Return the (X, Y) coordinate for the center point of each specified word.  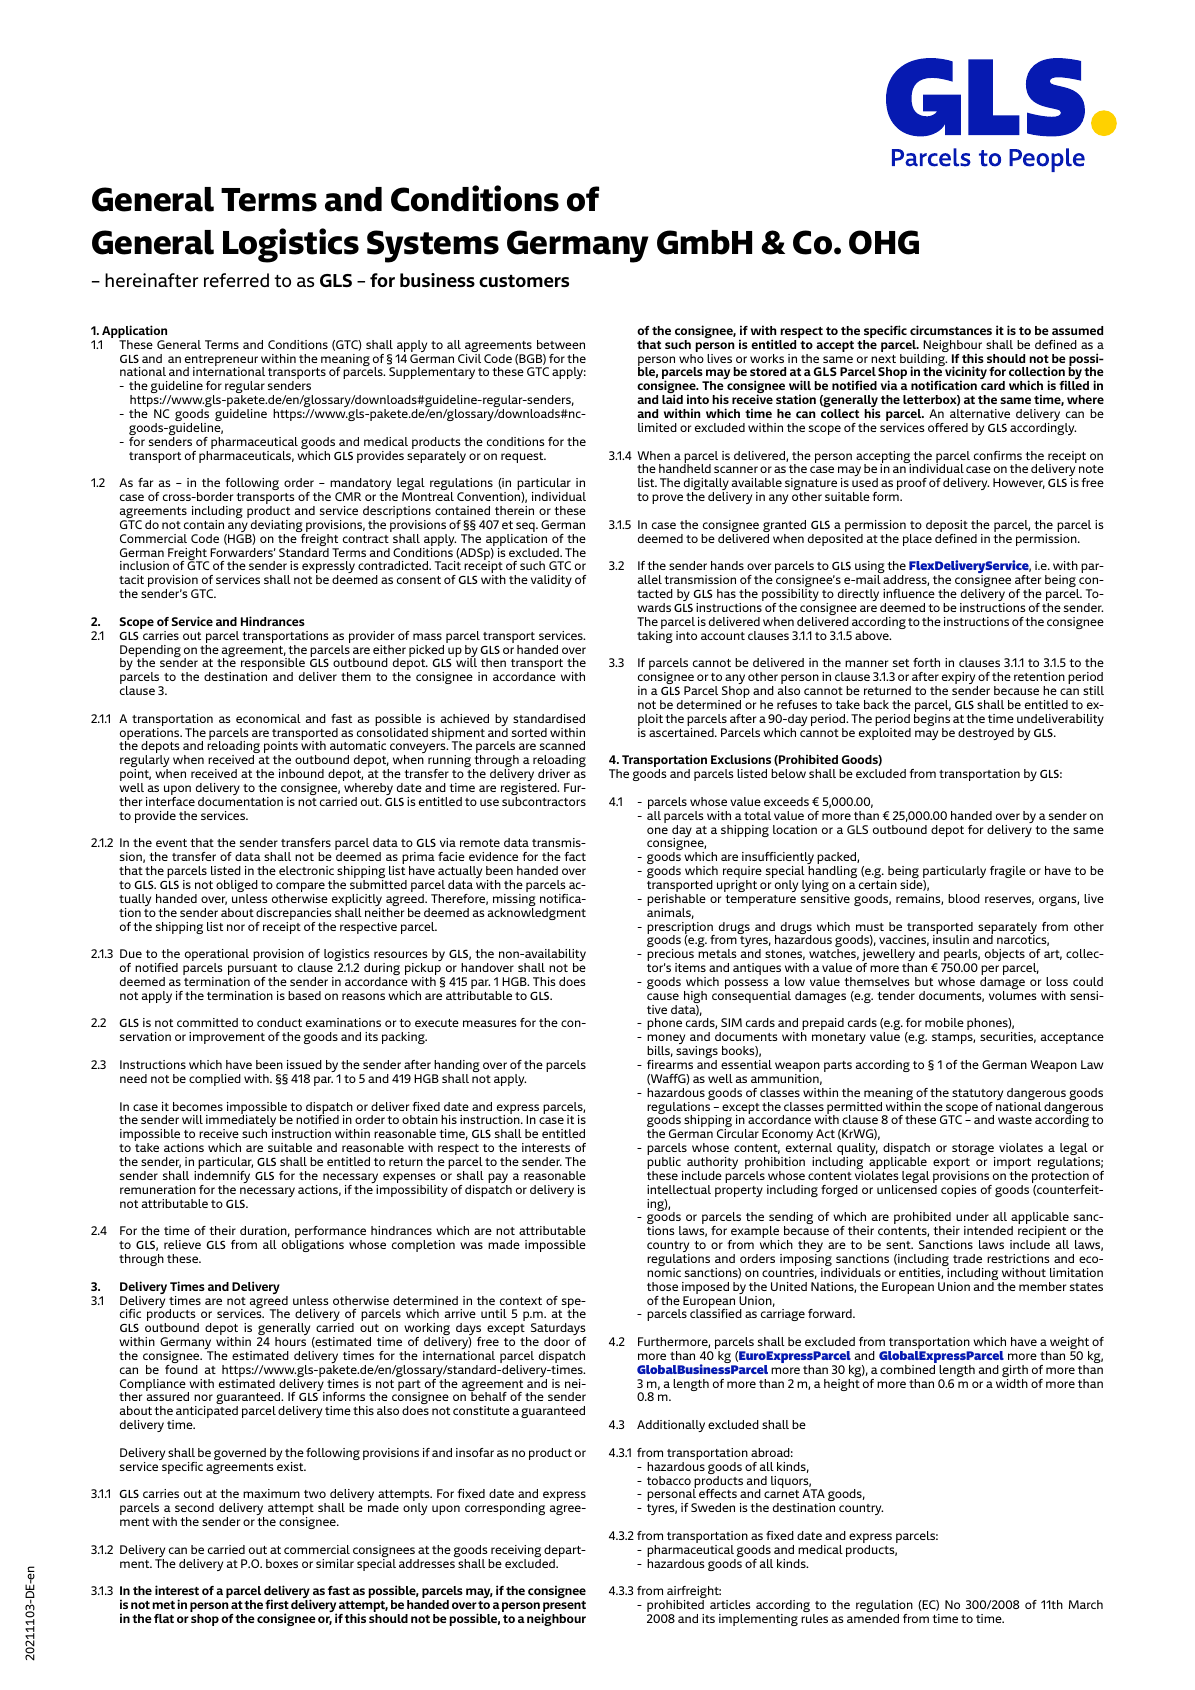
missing (514, 901)
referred (236, 280)
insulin (951, 938)
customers (524, 281)
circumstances (951, 330)
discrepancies (294, 915)
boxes (282, 1563)
